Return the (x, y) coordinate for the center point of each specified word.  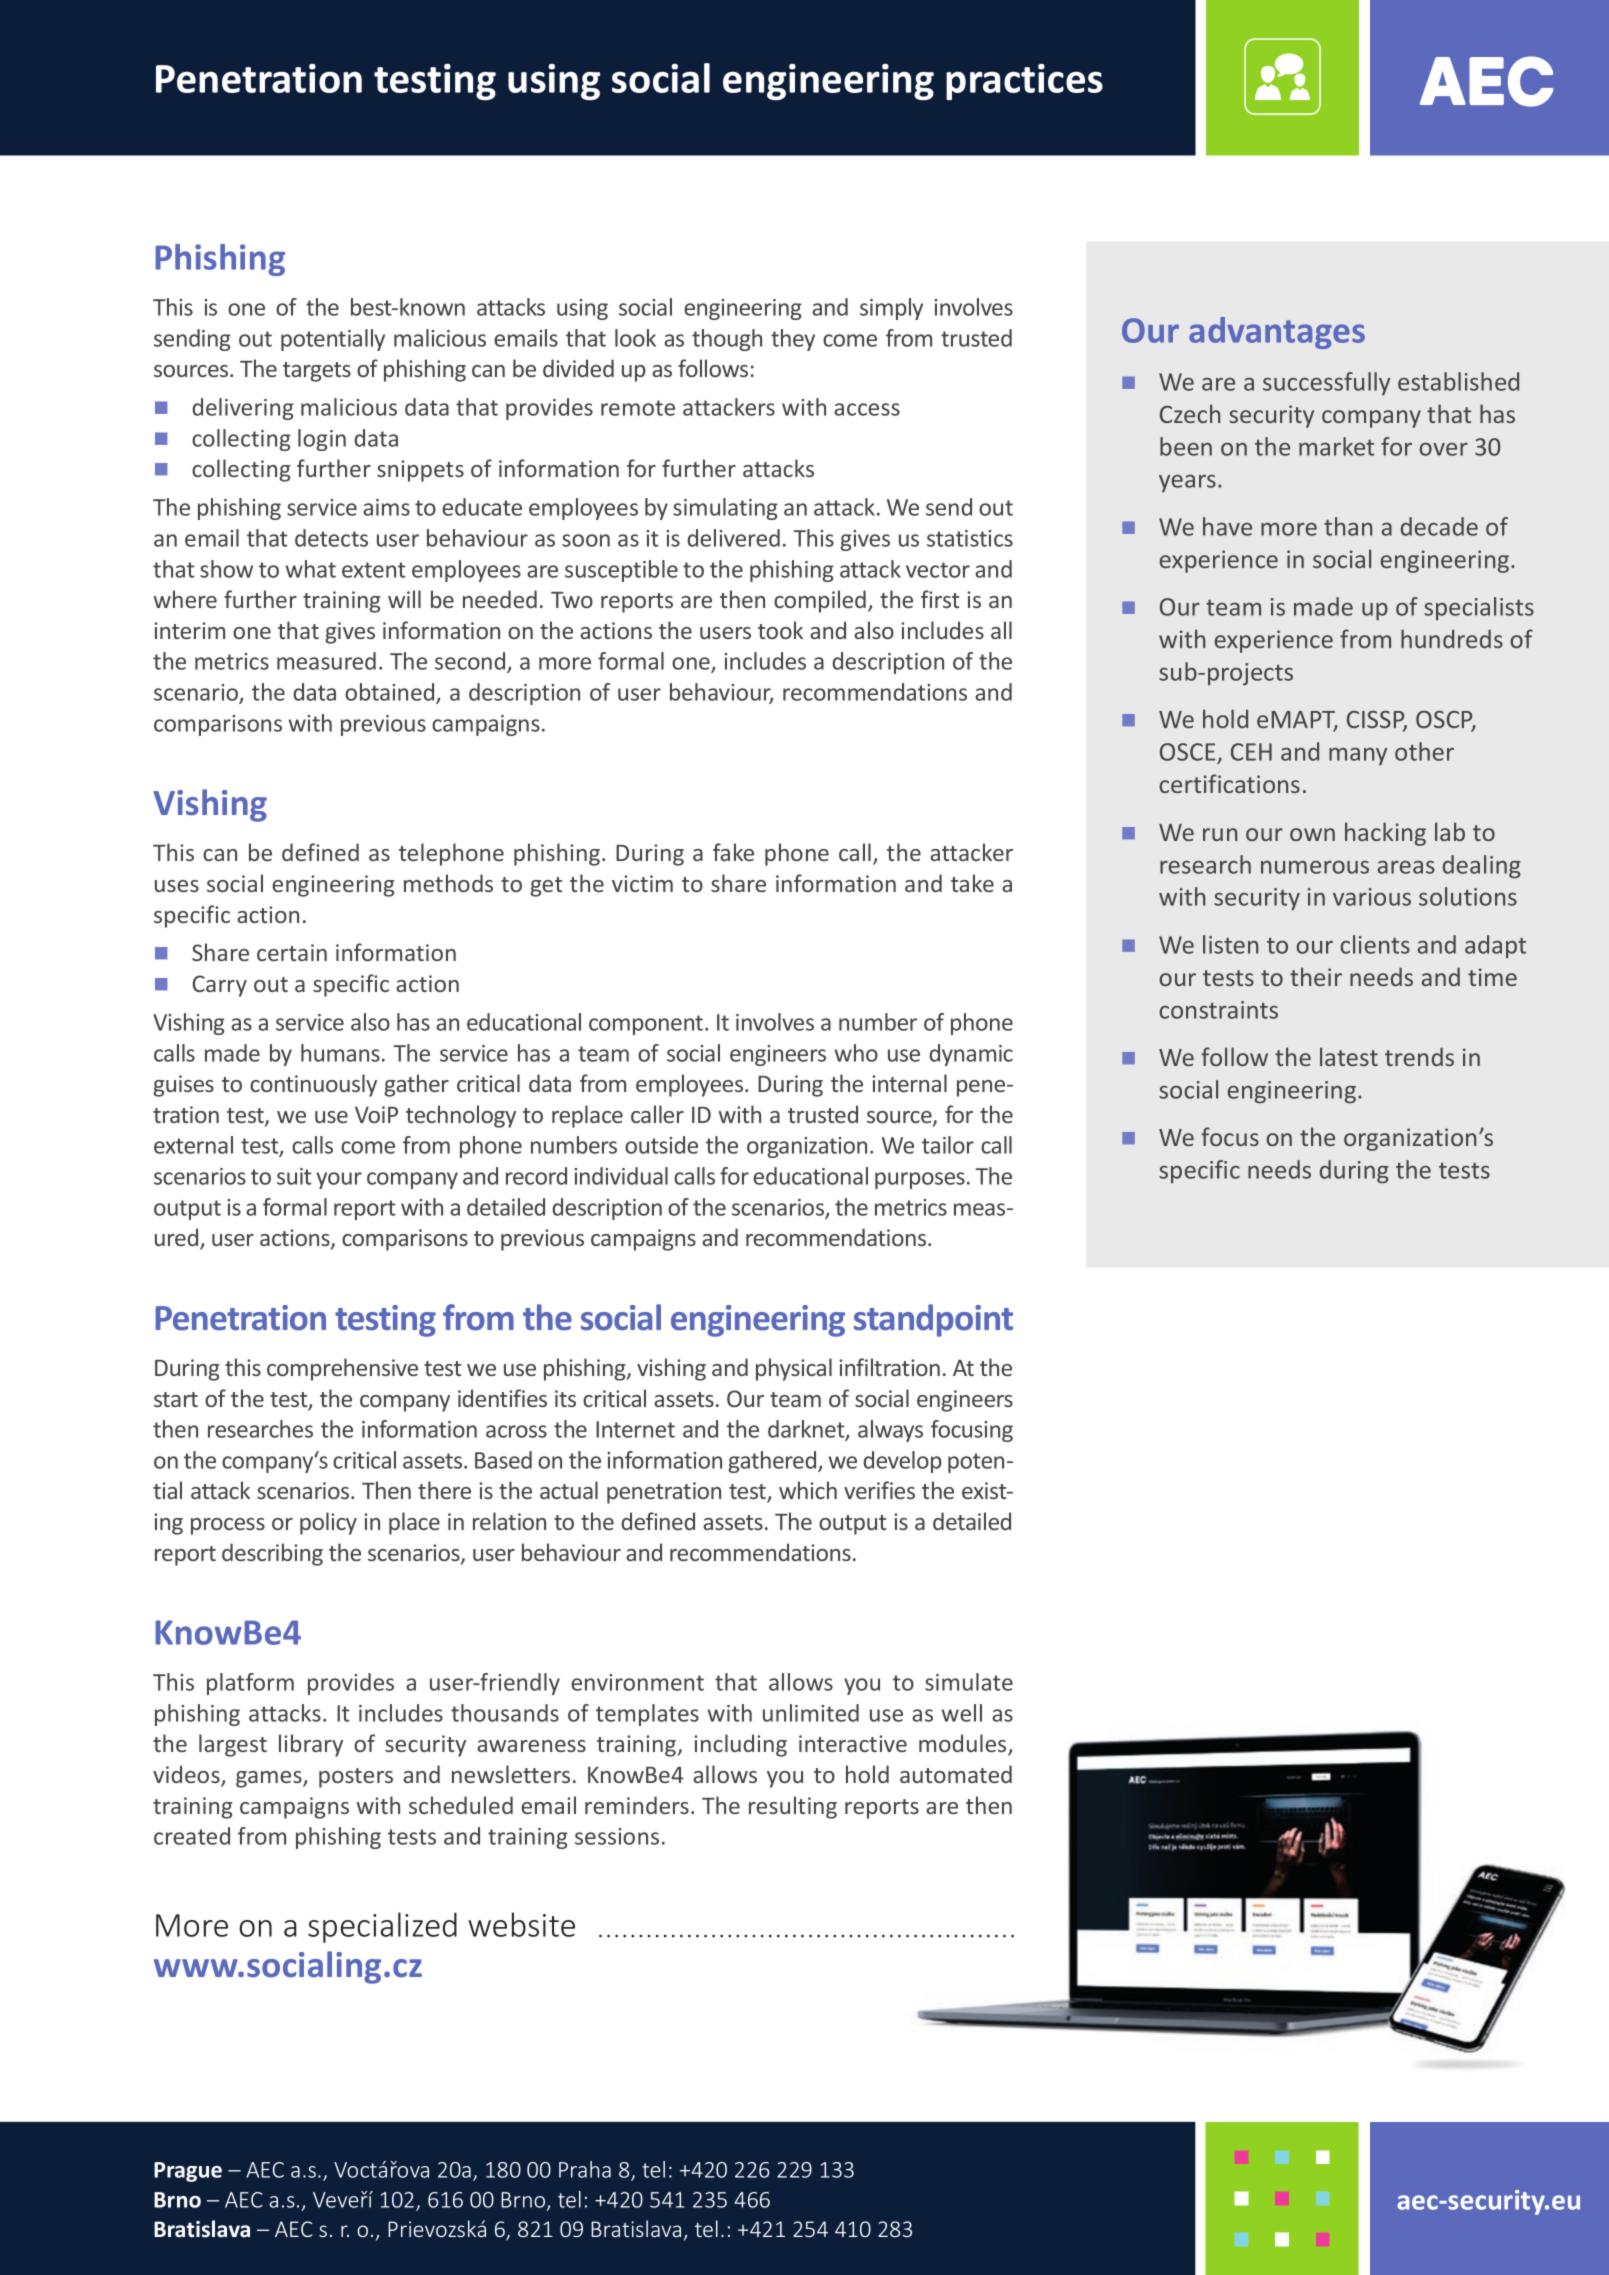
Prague (188, 2172)
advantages (1277, 333)
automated (956, 1774)
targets (317, 372)
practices (1024, 82)
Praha (585, 2169)
